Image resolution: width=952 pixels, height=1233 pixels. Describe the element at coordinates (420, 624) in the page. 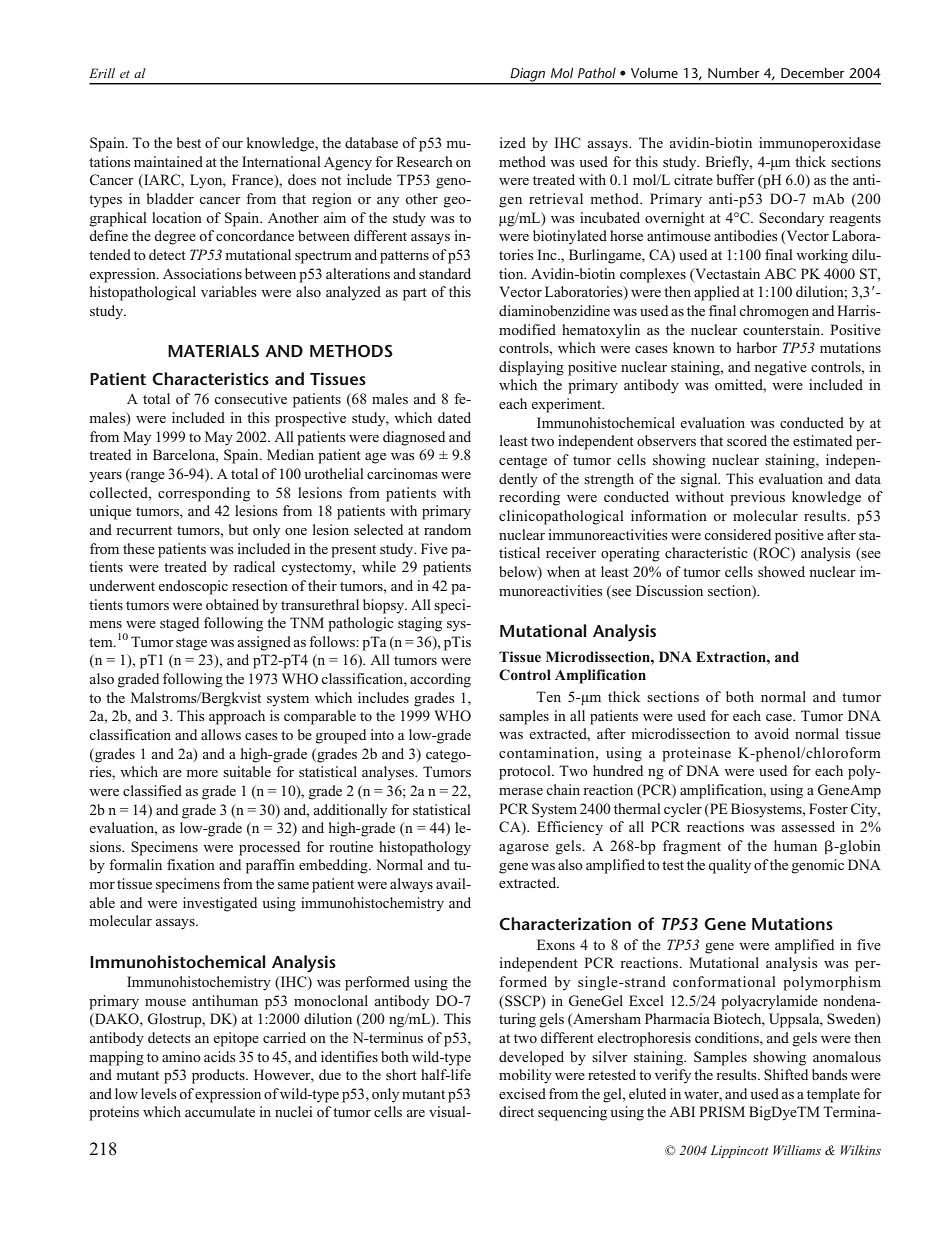

I see `staging` at that location.
